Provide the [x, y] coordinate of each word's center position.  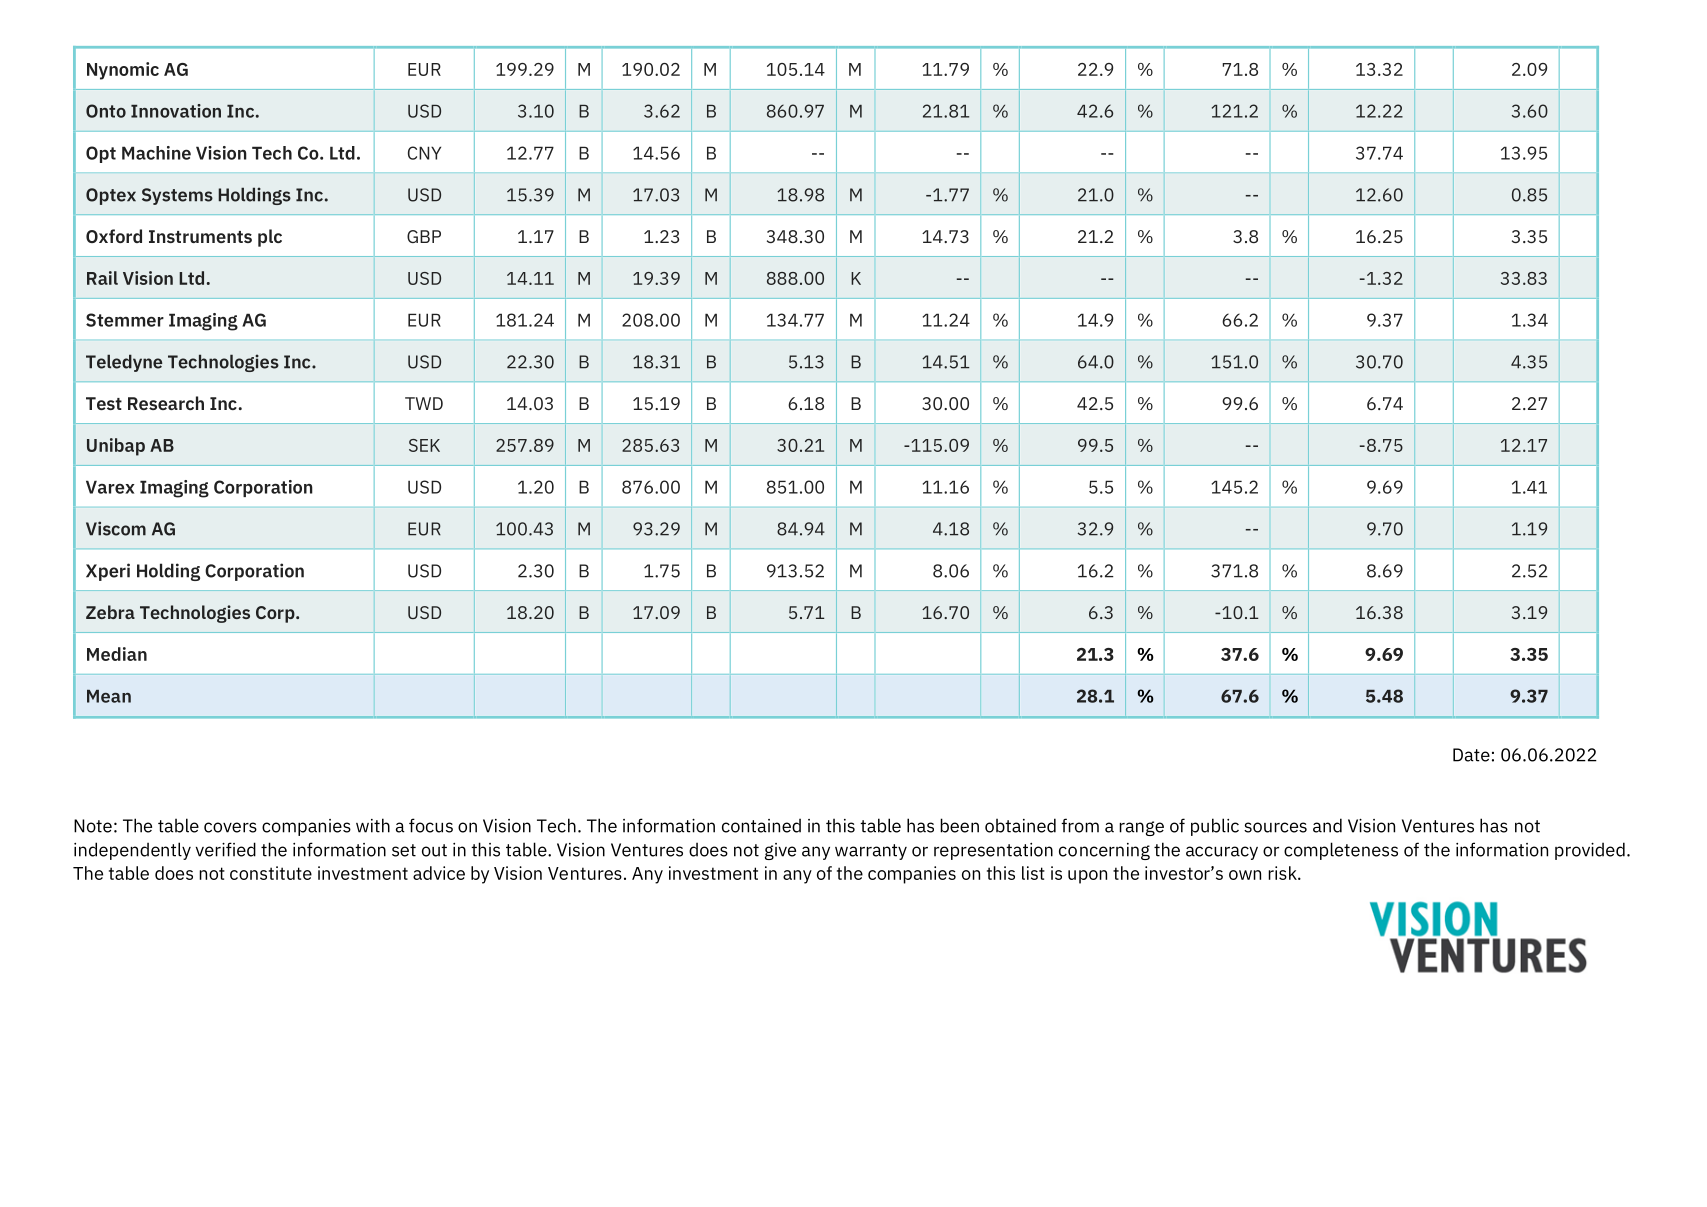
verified [226, 849]
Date [1471, 755]
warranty [871, 852]
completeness [1341, 851]
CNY [424, 153]
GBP [424, 236]
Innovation [176, 111]
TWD [424, 403]
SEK [424, 445]
